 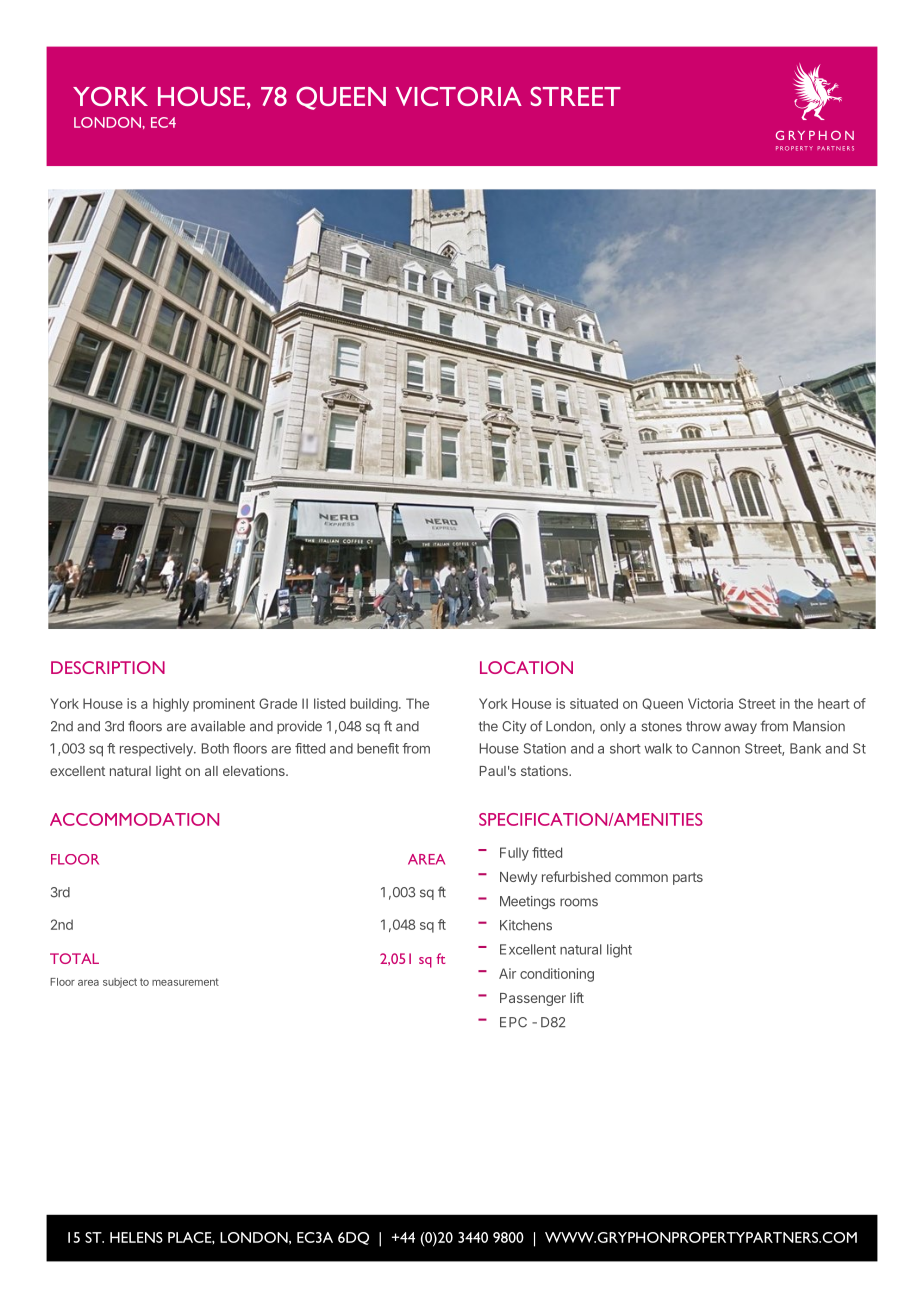 What do you see at coordinates (577, 997) in the page?
I see `lift` at bounding box center [577, 997].
